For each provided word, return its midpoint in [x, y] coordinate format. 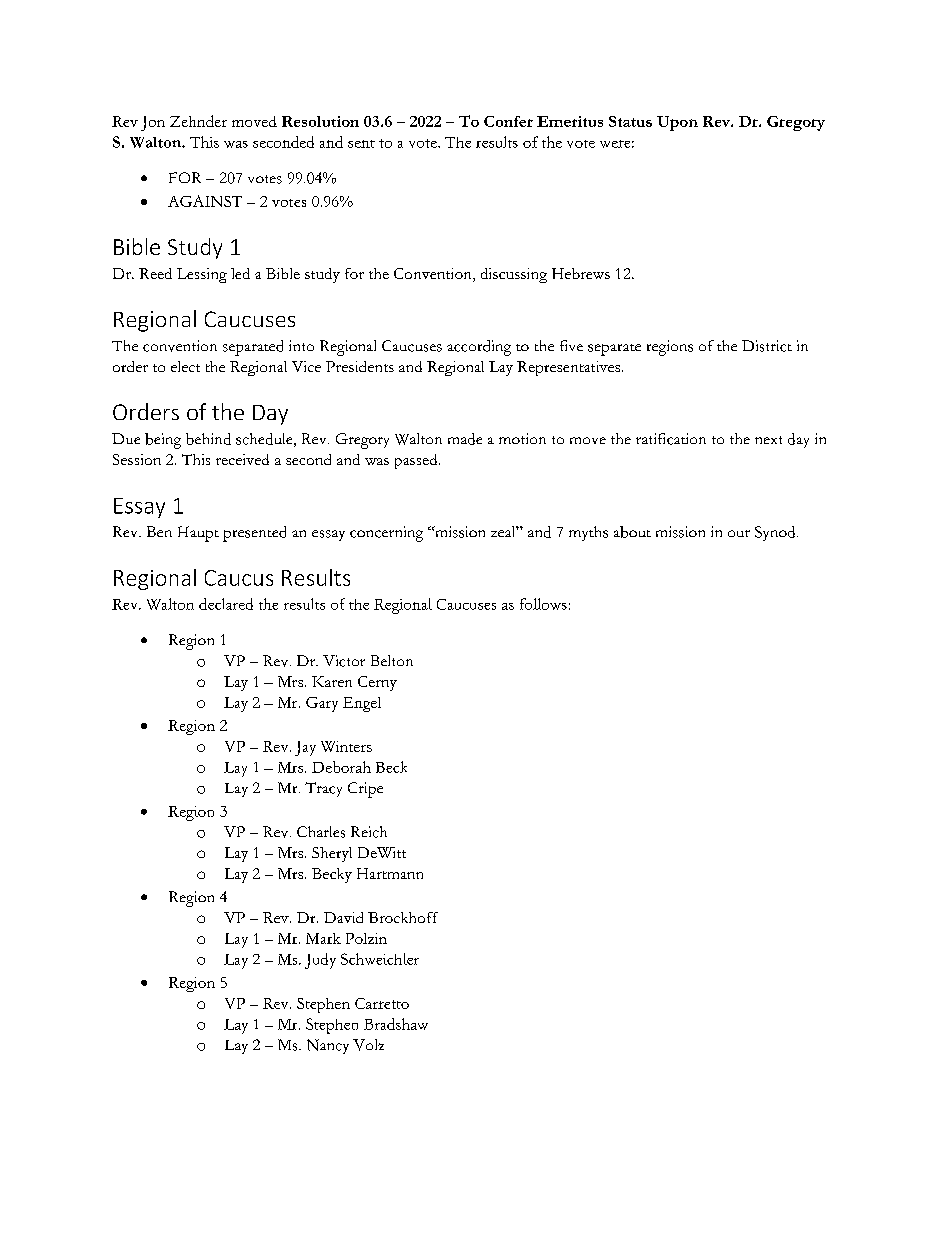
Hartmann [390, 873]
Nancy [328, 1046]
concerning [386, 534]
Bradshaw [396, 1024]
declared [226, 604]
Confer [508, 121]
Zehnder [198, 121]
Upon [677, 123]
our [739, 533]
